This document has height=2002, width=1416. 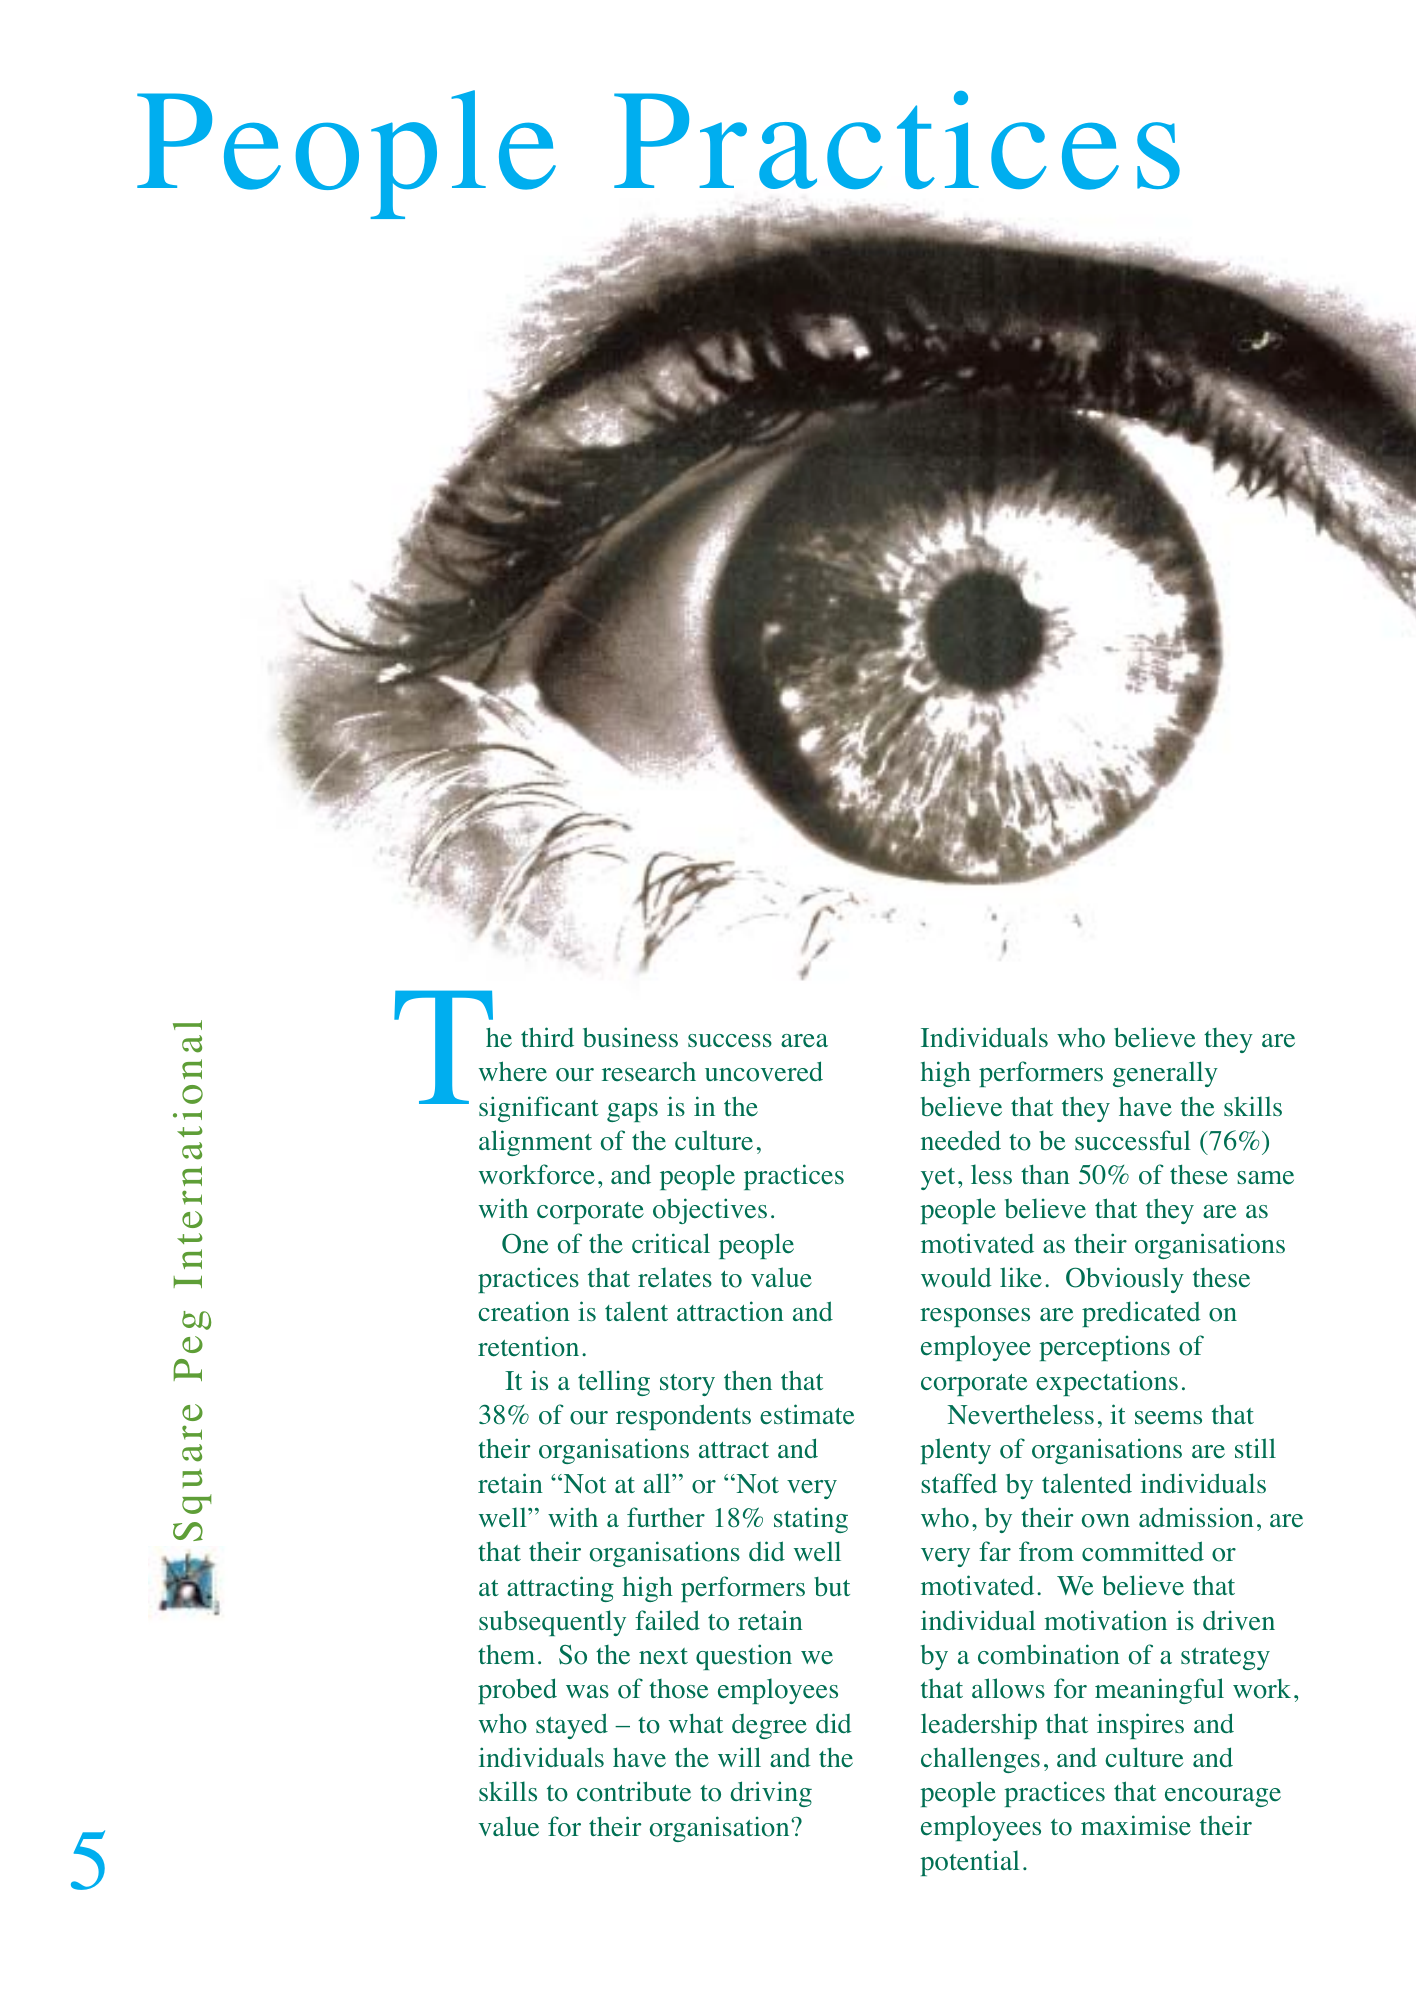 What do you see at coordinates (1225, 1659) in the document?
I see `strategy` at bounding box center [1225, 1659].
